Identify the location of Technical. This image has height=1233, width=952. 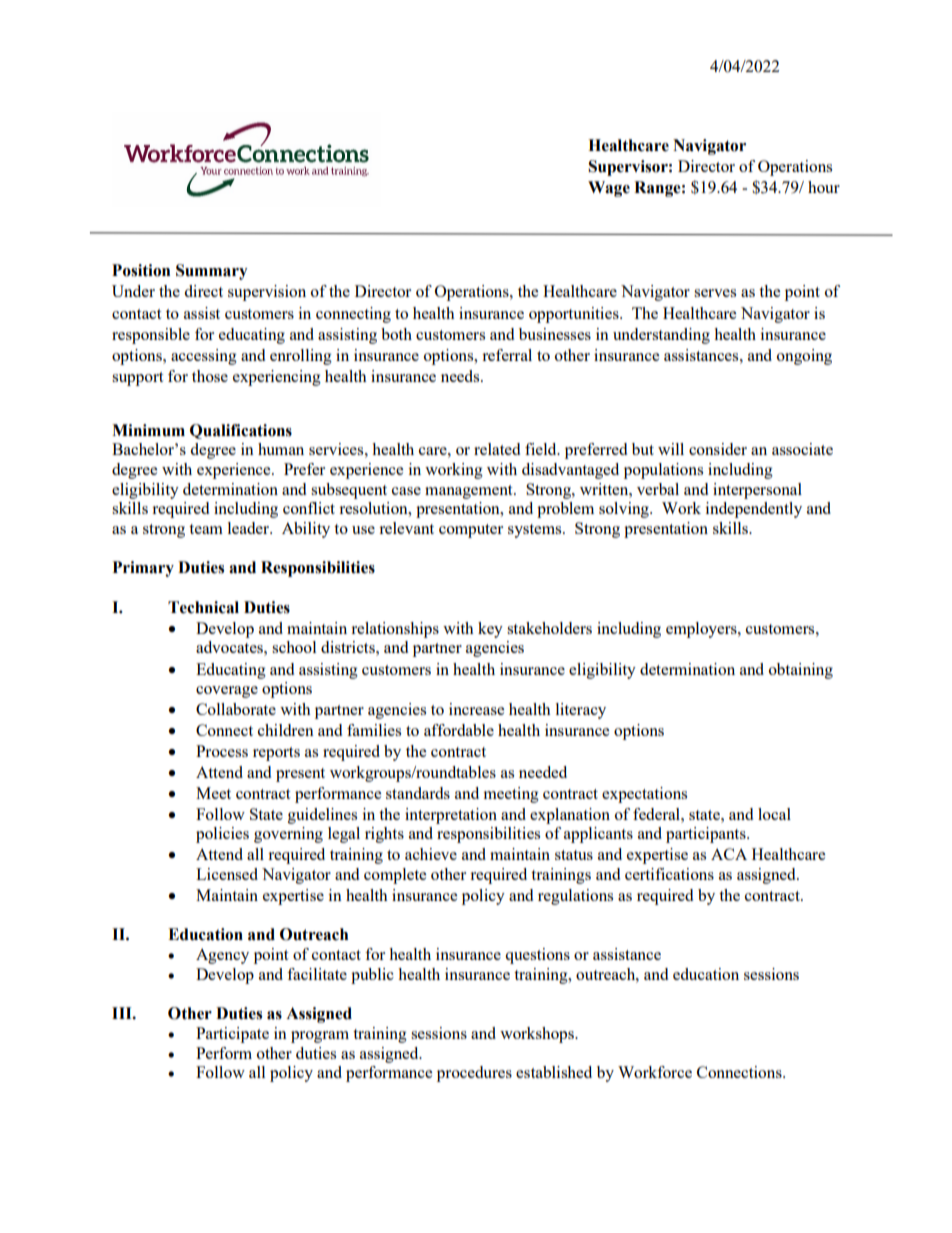
(203, 607).
